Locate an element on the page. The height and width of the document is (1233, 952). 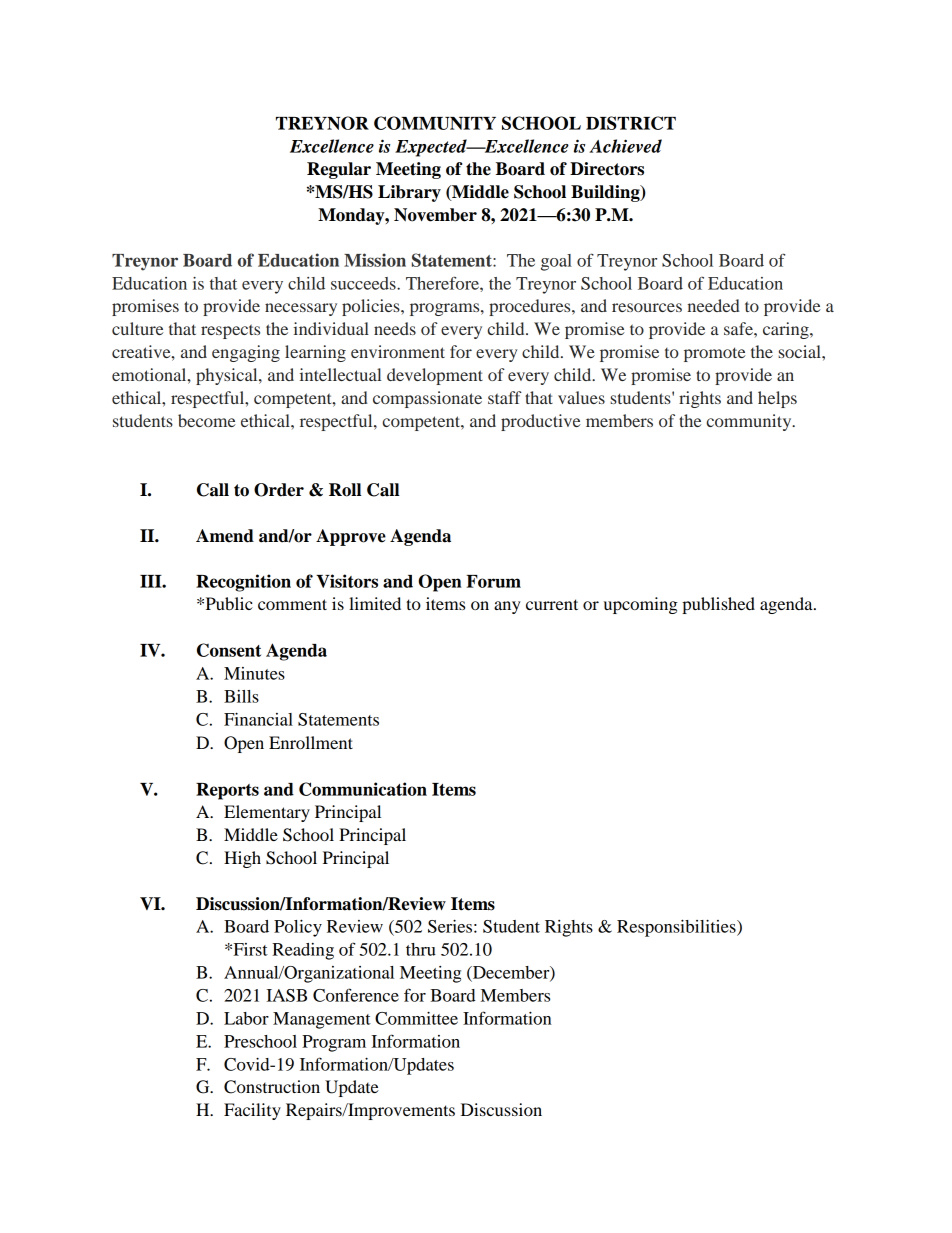
Reports is located at coordinates (227, 791).
